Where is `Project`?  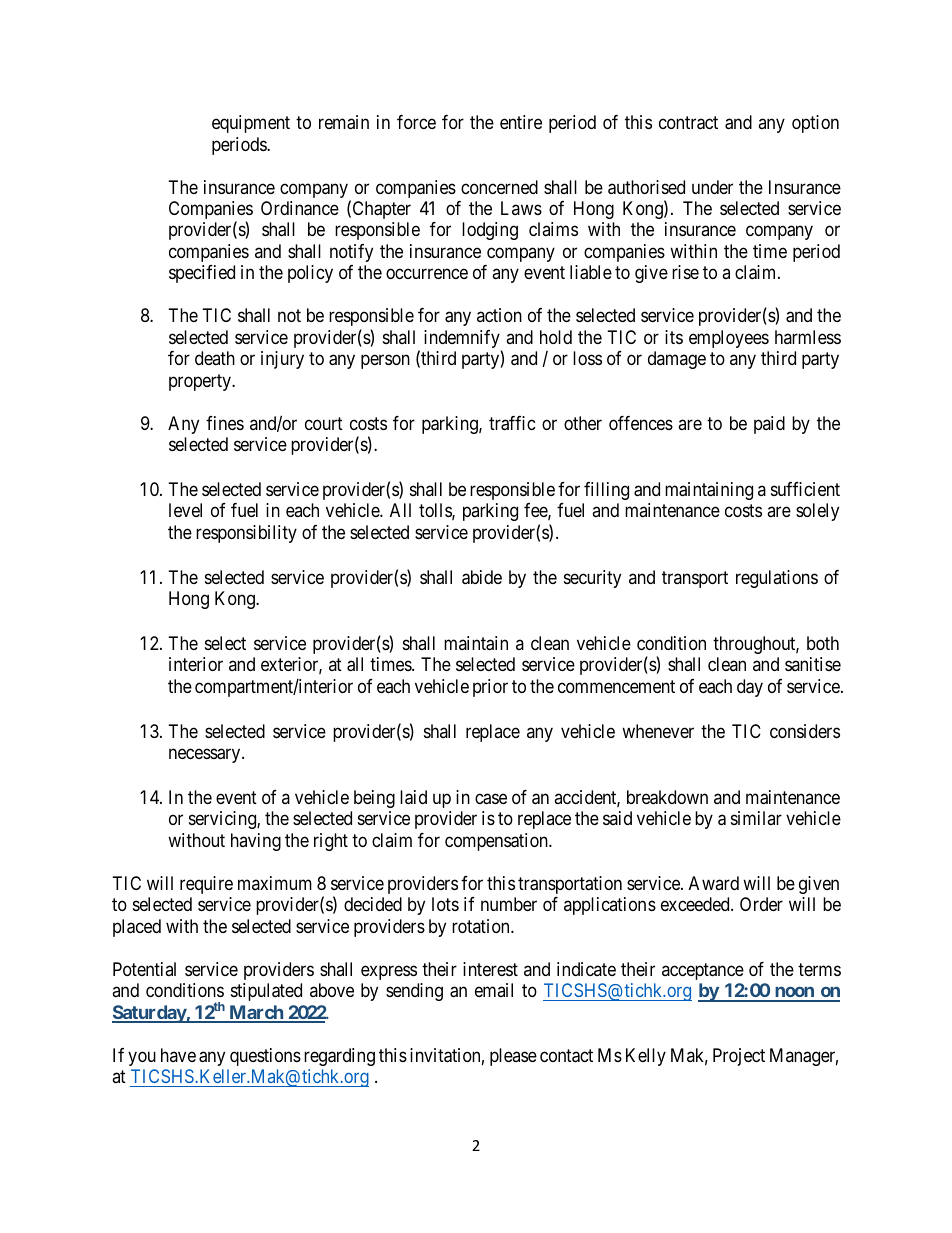 Project is located at coordinates (739, 1057).
